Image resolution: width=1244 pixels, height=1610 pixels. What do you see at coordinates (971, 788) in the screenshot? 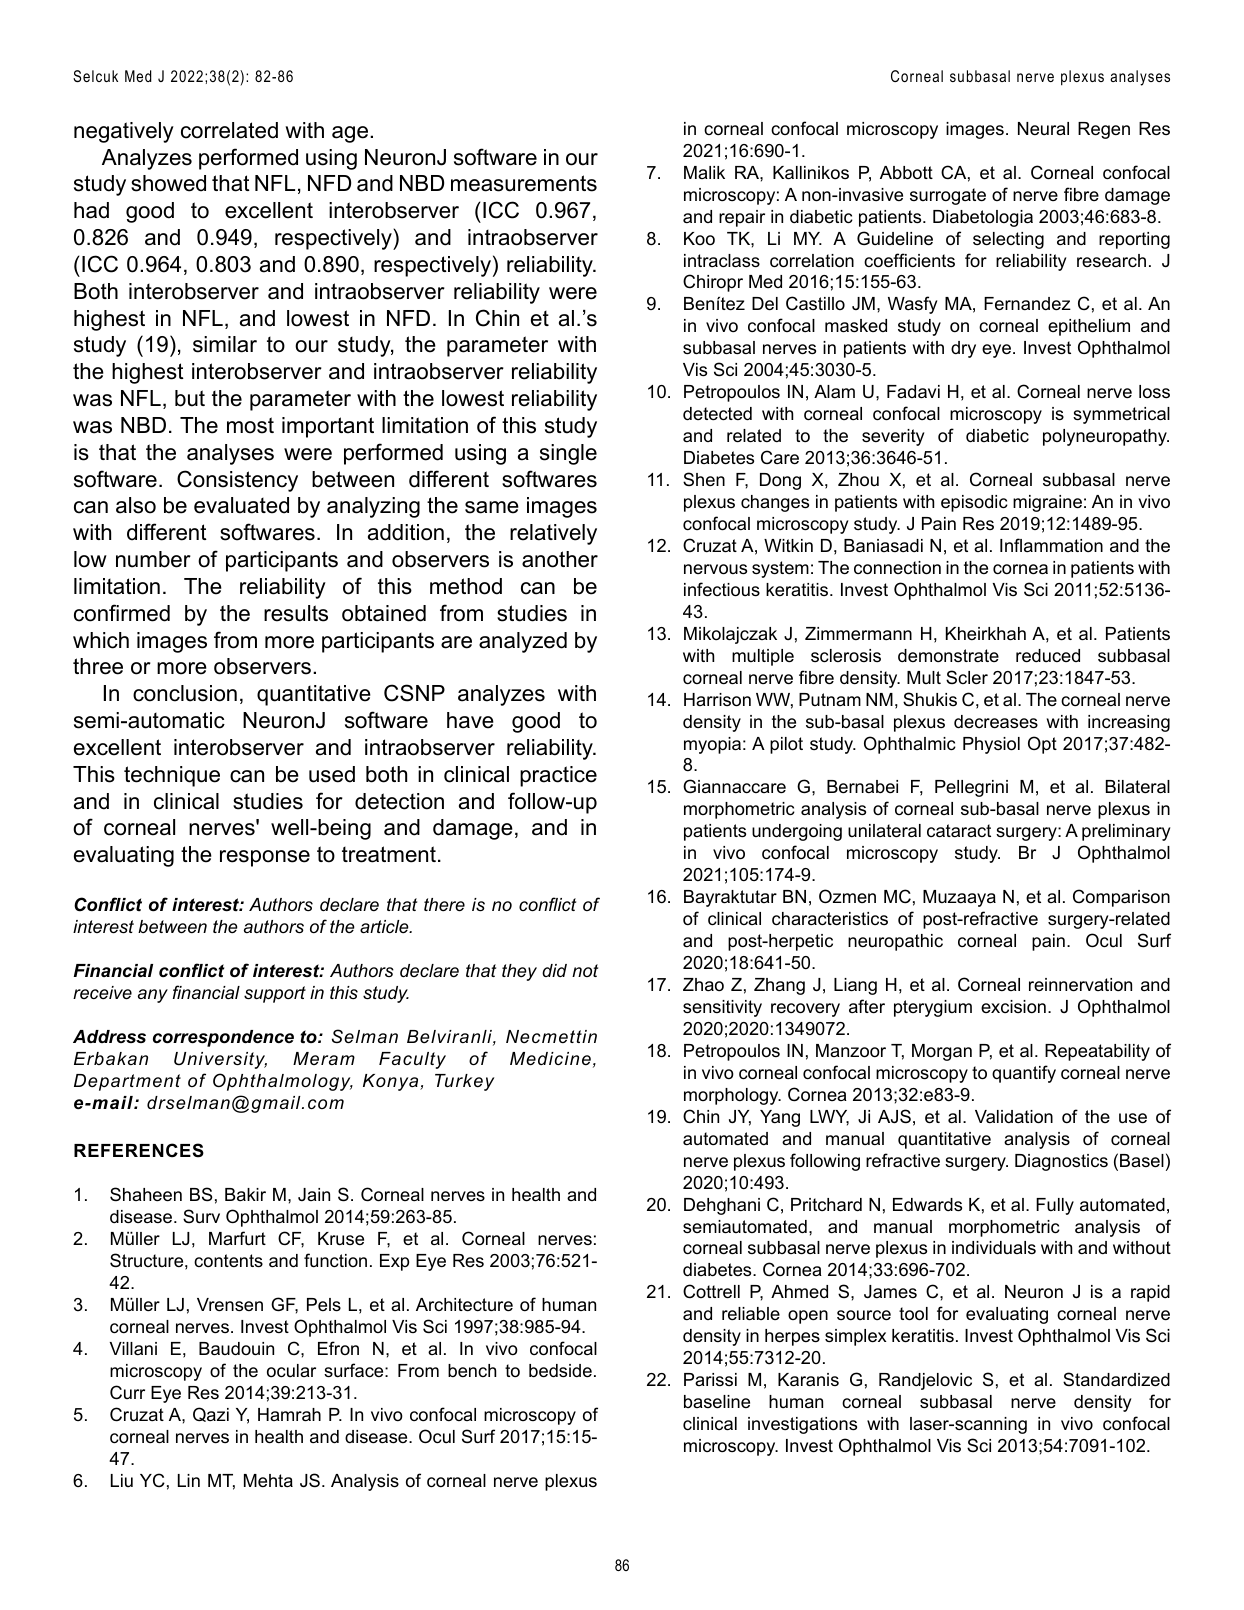
I see `Pellegrini` at bounding box center [971, 788].
